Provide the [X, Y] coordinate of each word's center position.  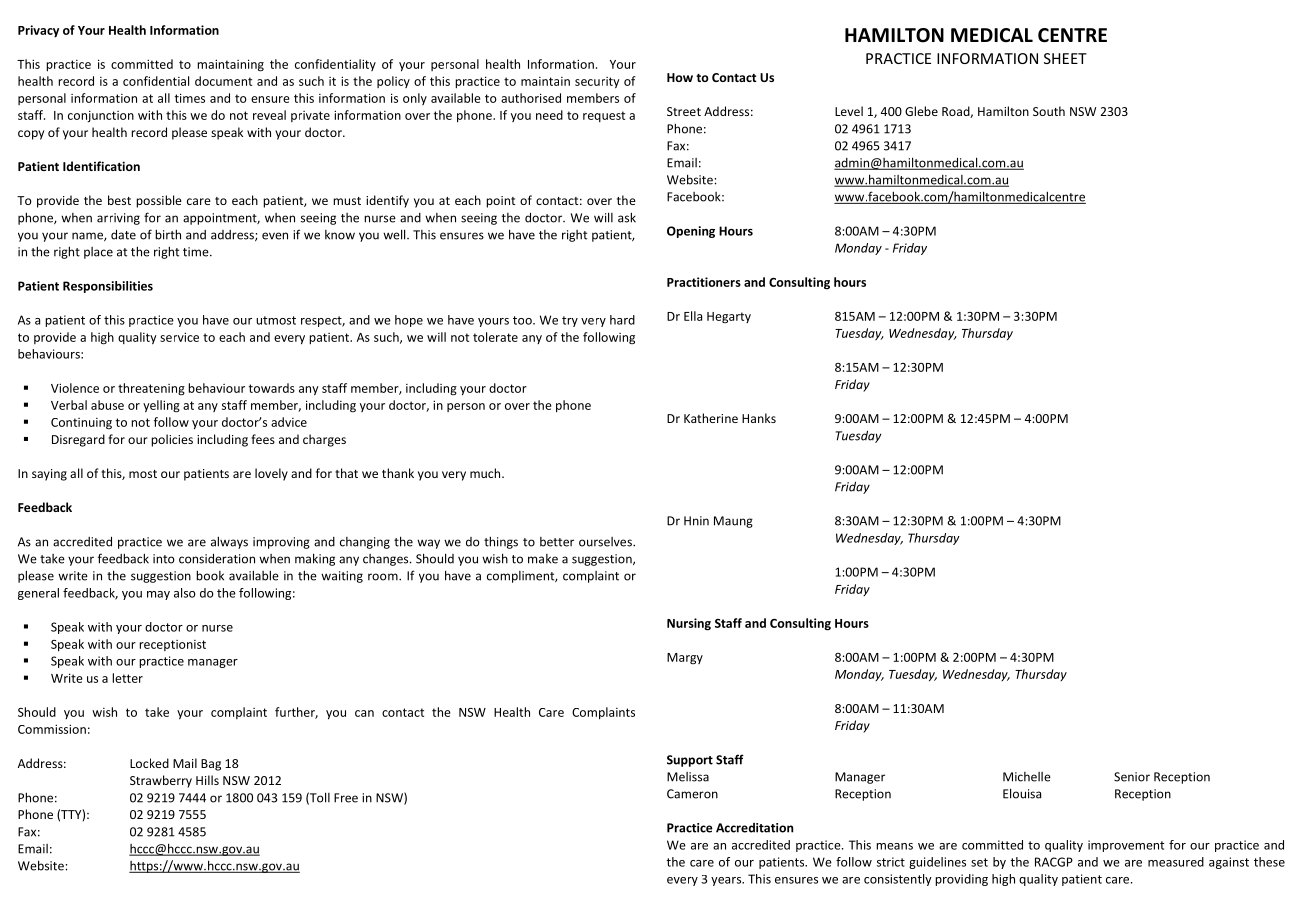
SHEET [1065, 58]
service [179, 337]
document [223, 81]
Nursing [689, 624]
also [185, 593]
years [727, 881]
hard [622, 320]
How [680, 77]
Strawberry [161, 781]
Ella [693, 316]
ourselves [606, 542]
